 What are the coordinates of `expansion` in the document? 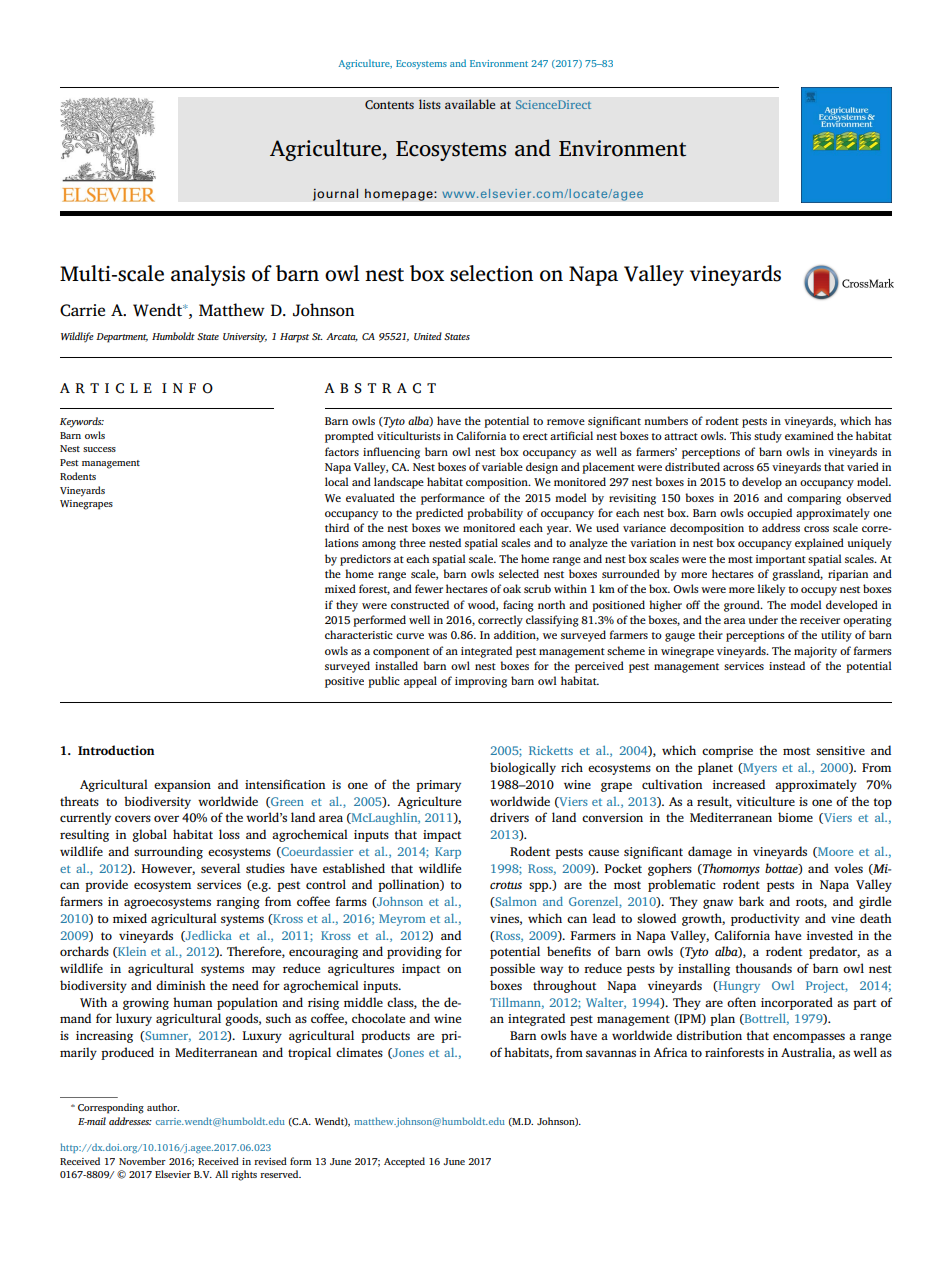 It's located at (182, 786).
